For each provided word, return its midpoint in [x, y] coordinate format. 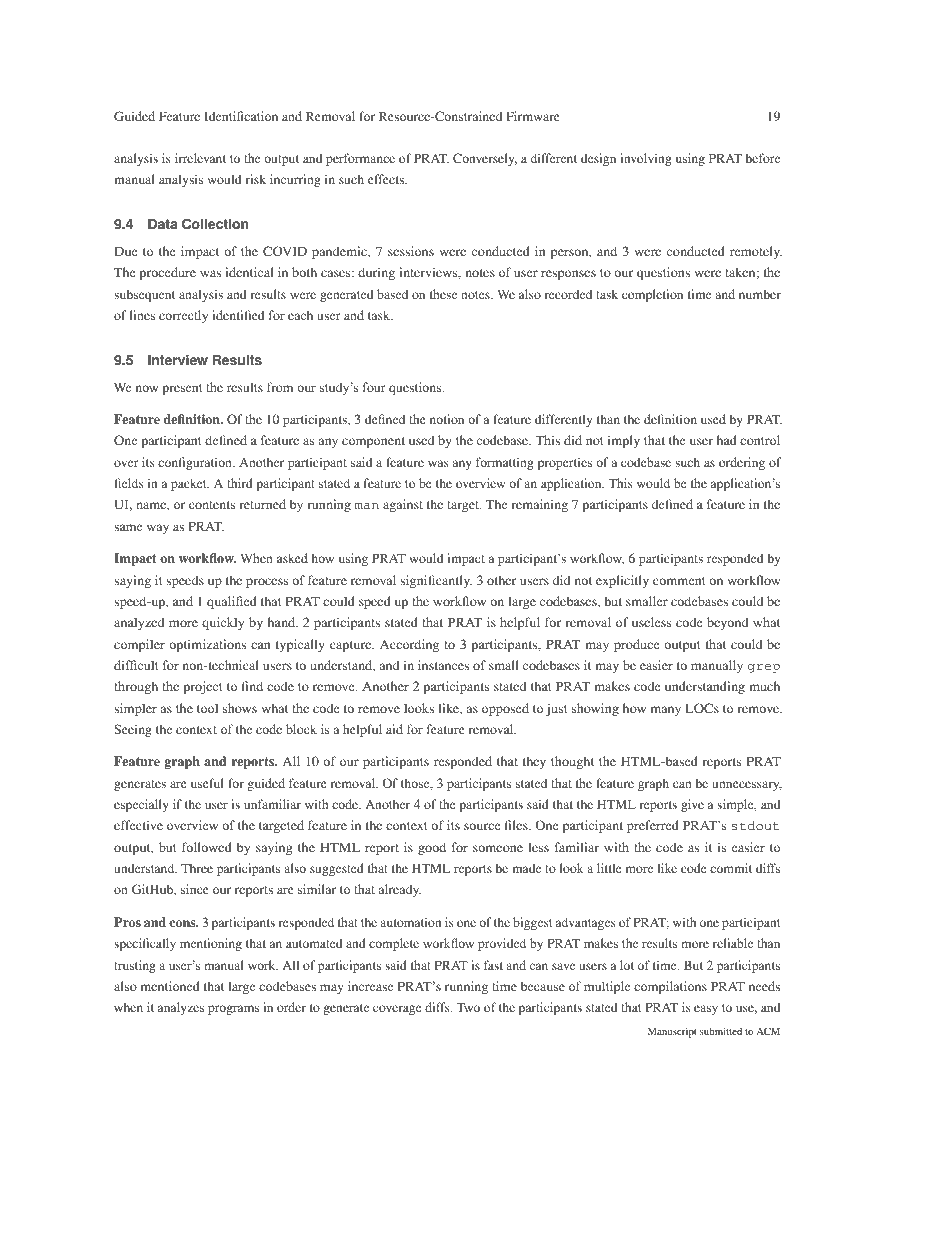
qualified [232, 602]
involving [646, 159]
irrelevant [200, 158]
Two [468, 1007]
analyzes [181, 1008]
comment [679, 581]
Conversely [485, 159]
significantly [436, 581]
